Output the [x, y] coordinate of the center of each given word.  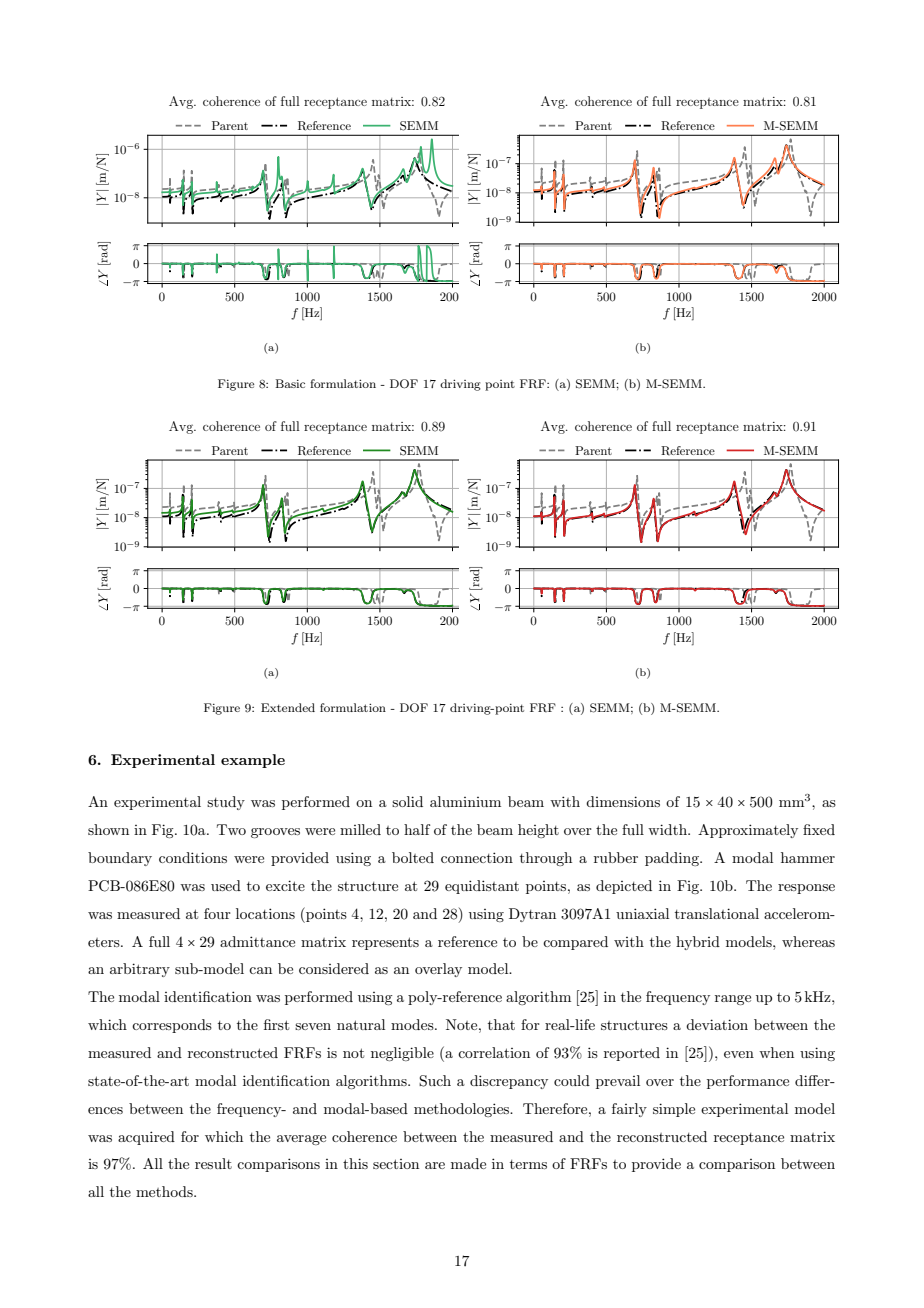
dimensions [623, 801]
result [213, 1163]
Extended [288, 707]
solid [407, 801]
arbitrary [140, 970]
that [501, 1024]
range [733, 1000]
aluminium [465, 801]
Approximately [748, 831]
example [253, 761]
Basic [290, 383]
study [226, 803]
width [668, 829]
